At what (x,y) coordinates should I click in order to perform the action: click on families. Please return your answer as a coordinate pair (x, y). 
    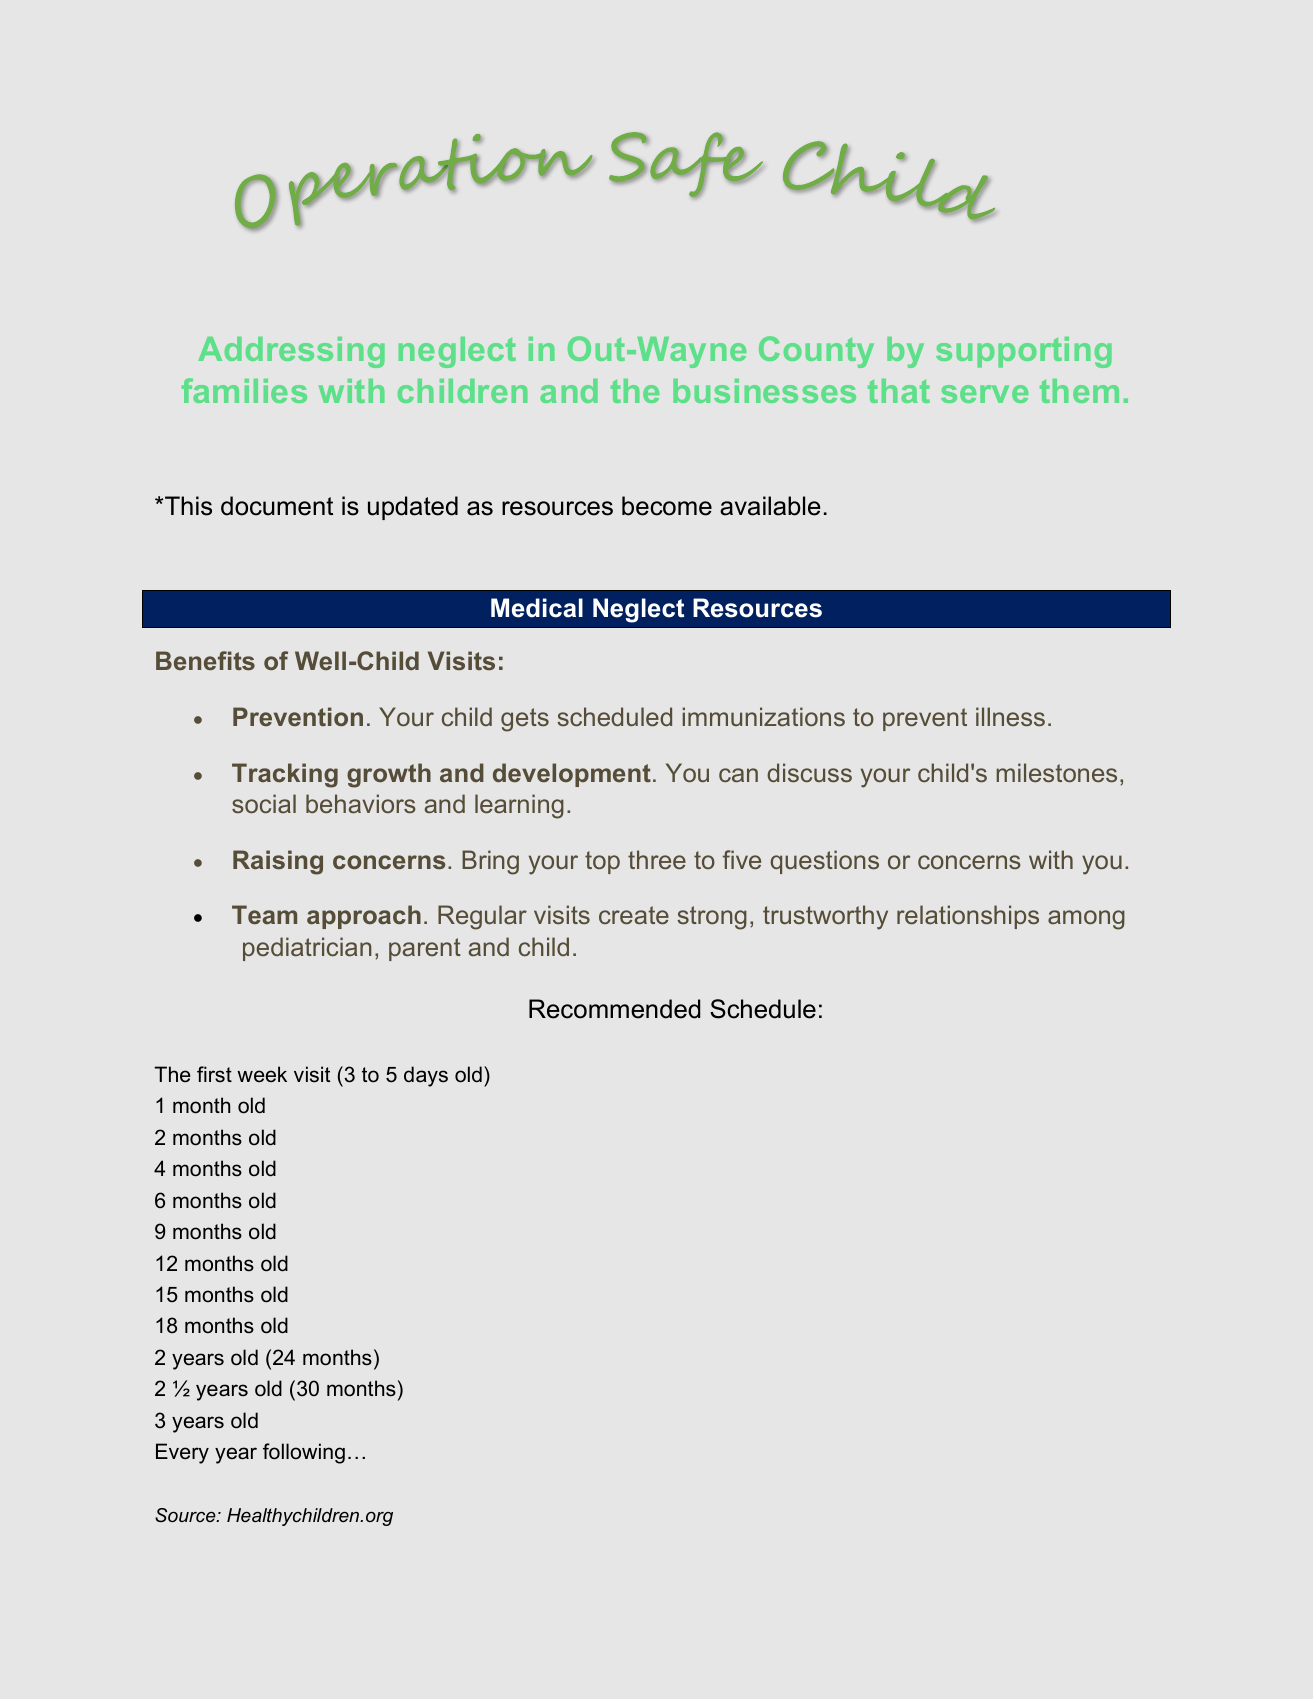
    Looking at the image, I should click on (244, 390).
